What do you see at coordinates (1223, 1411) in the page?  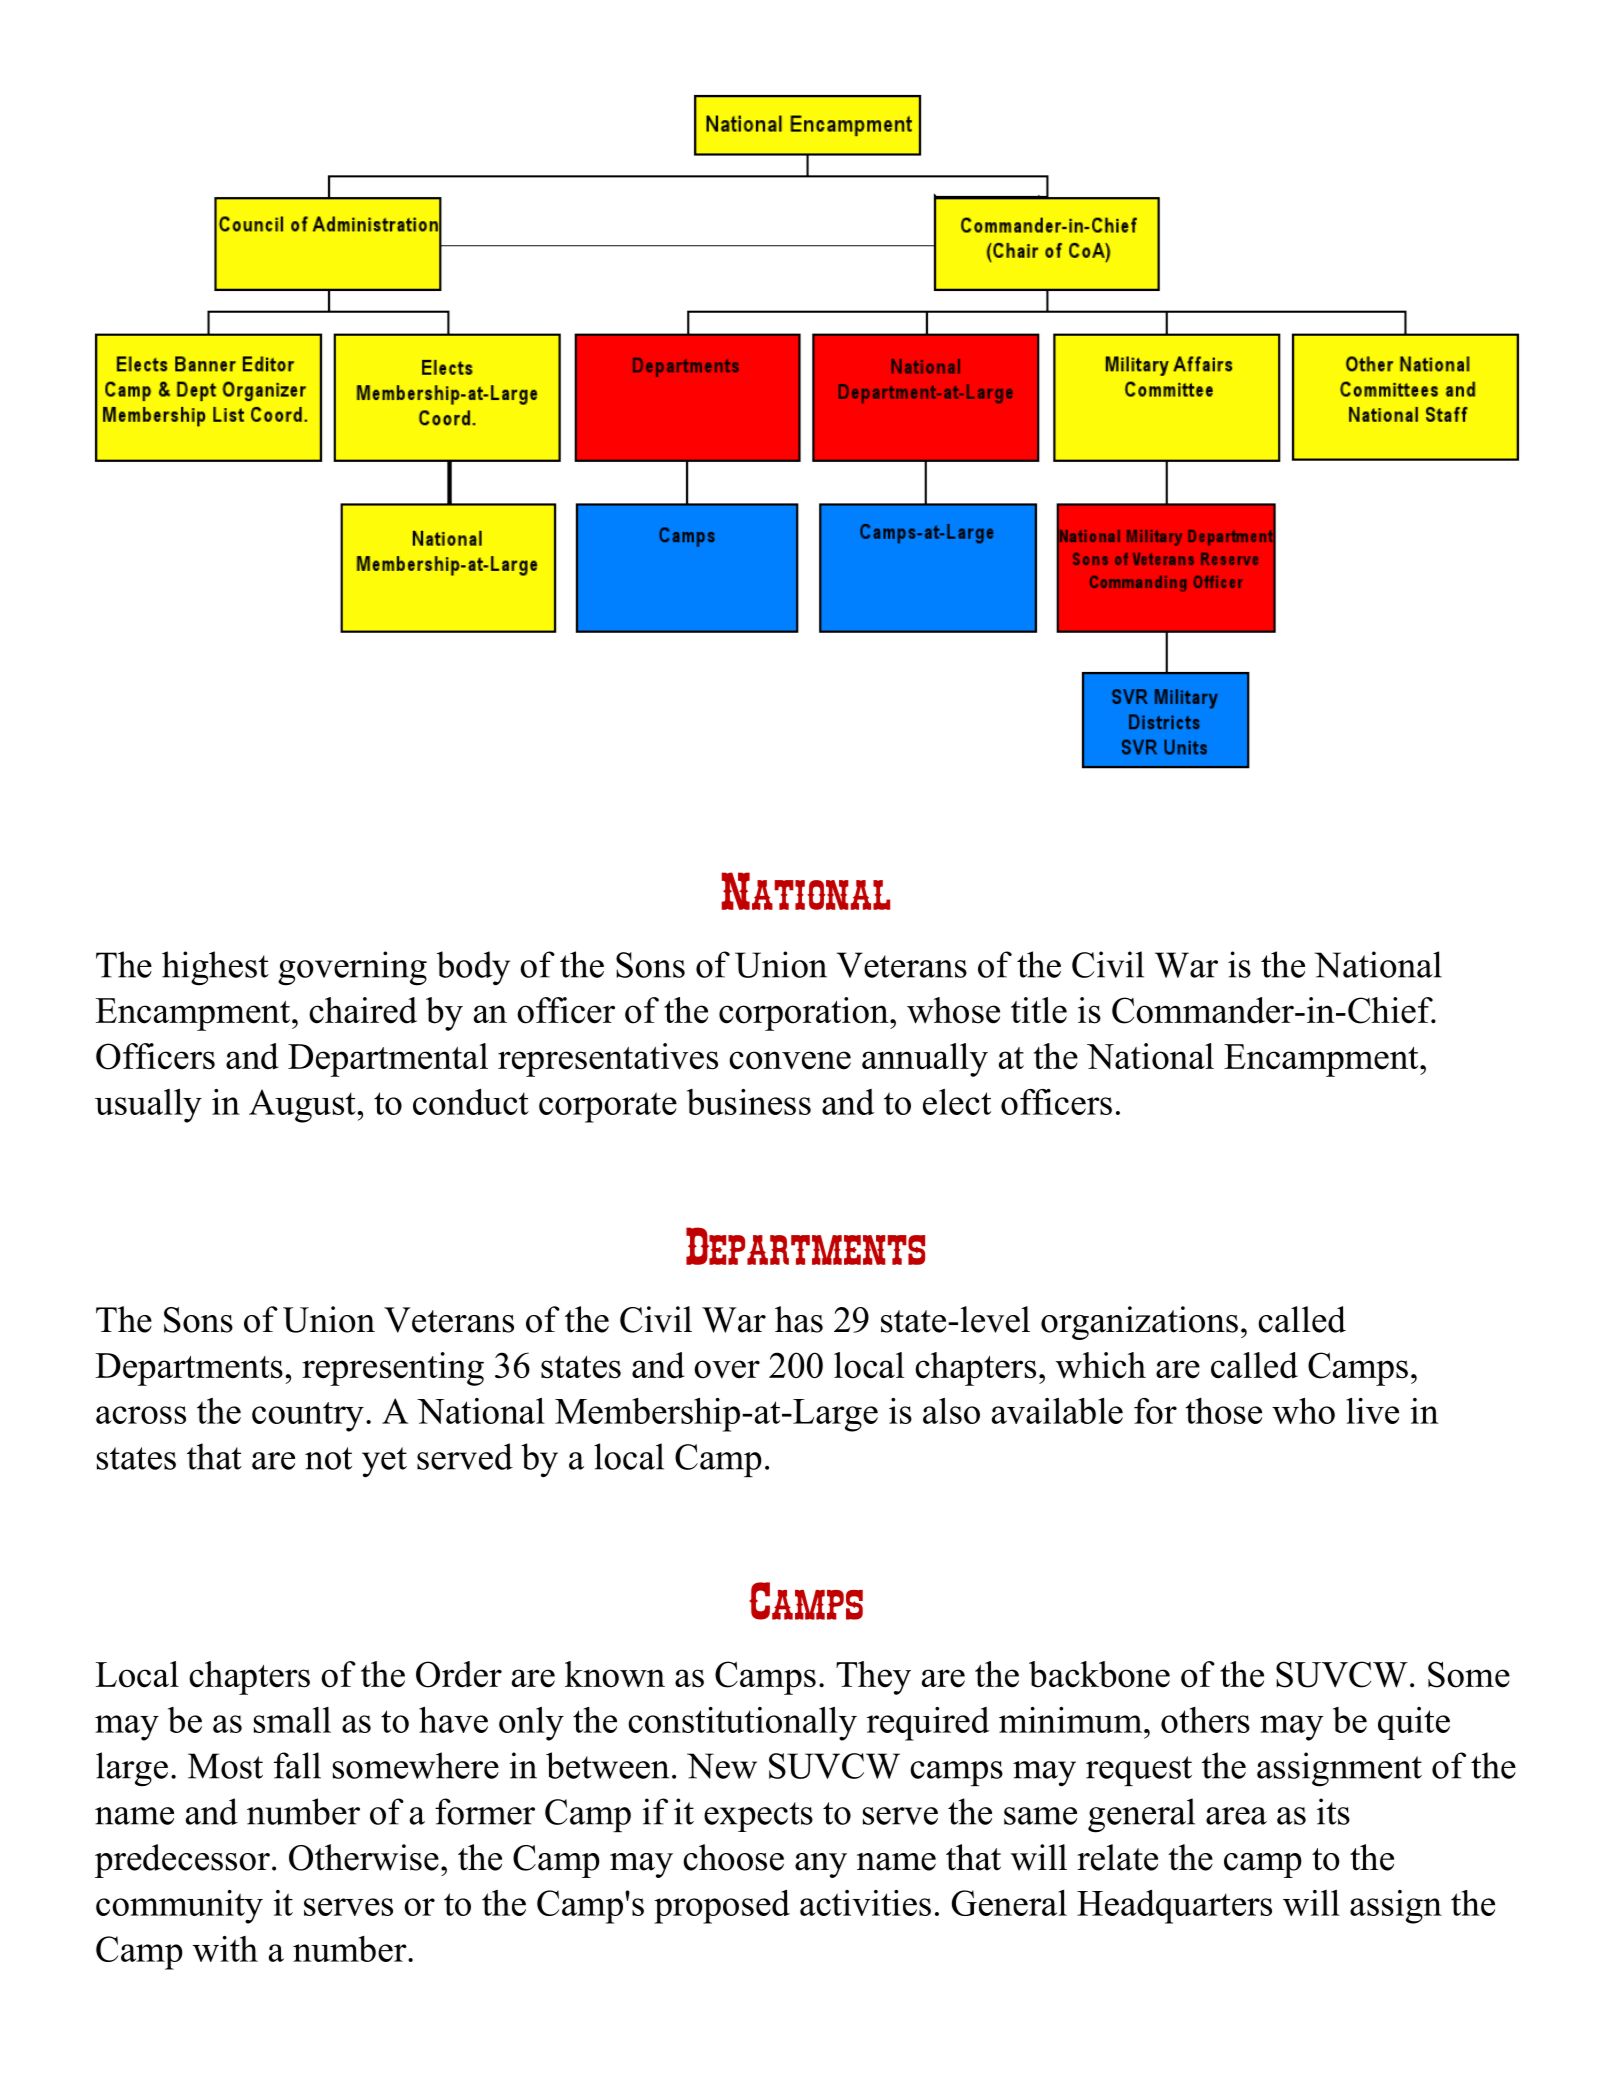 I see `those` at bounding box center [1223, 1411].
